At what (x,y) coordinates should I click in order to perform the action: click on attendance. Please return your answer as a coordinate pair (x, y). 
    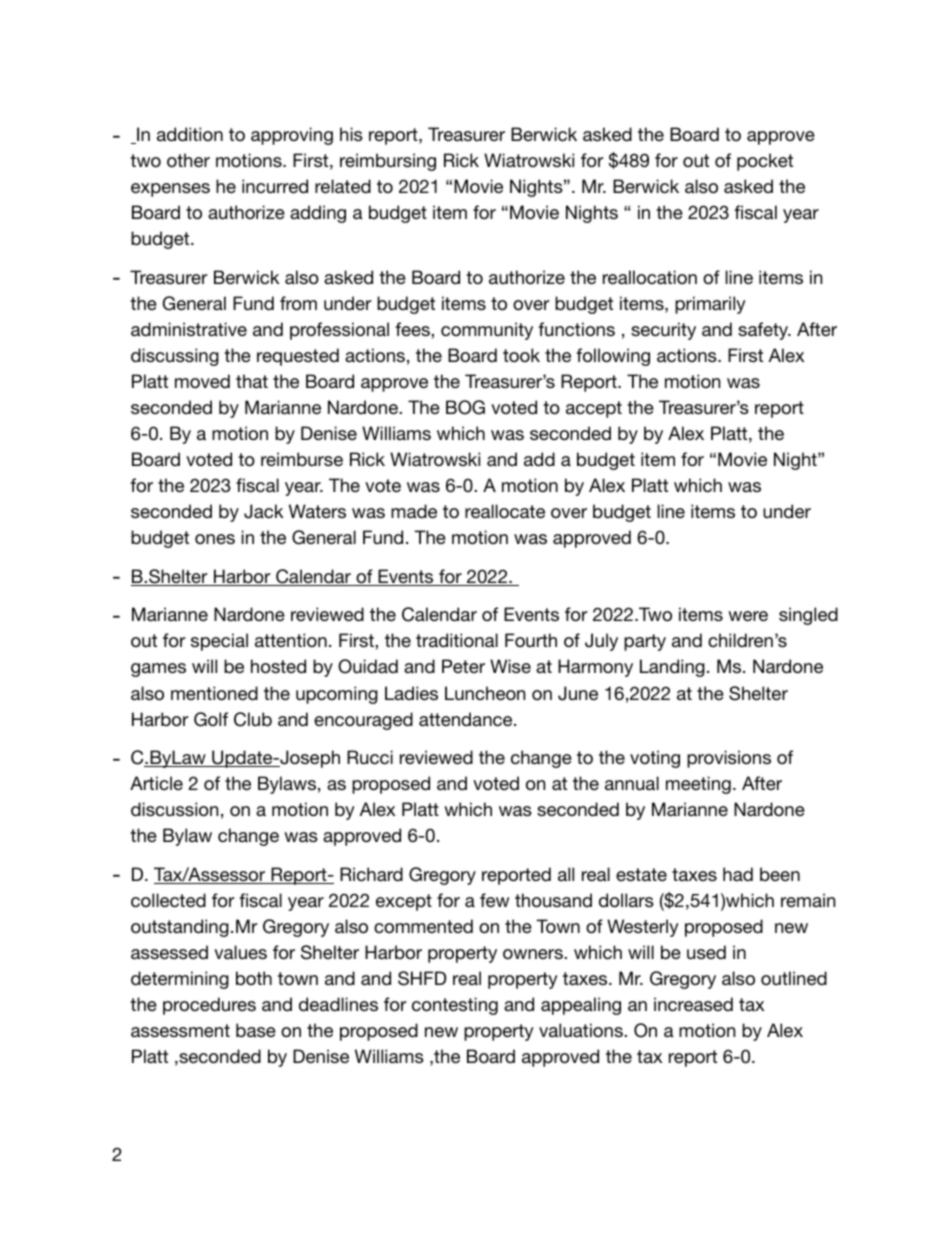
    Looking at the image, I should click on (467, 719).
